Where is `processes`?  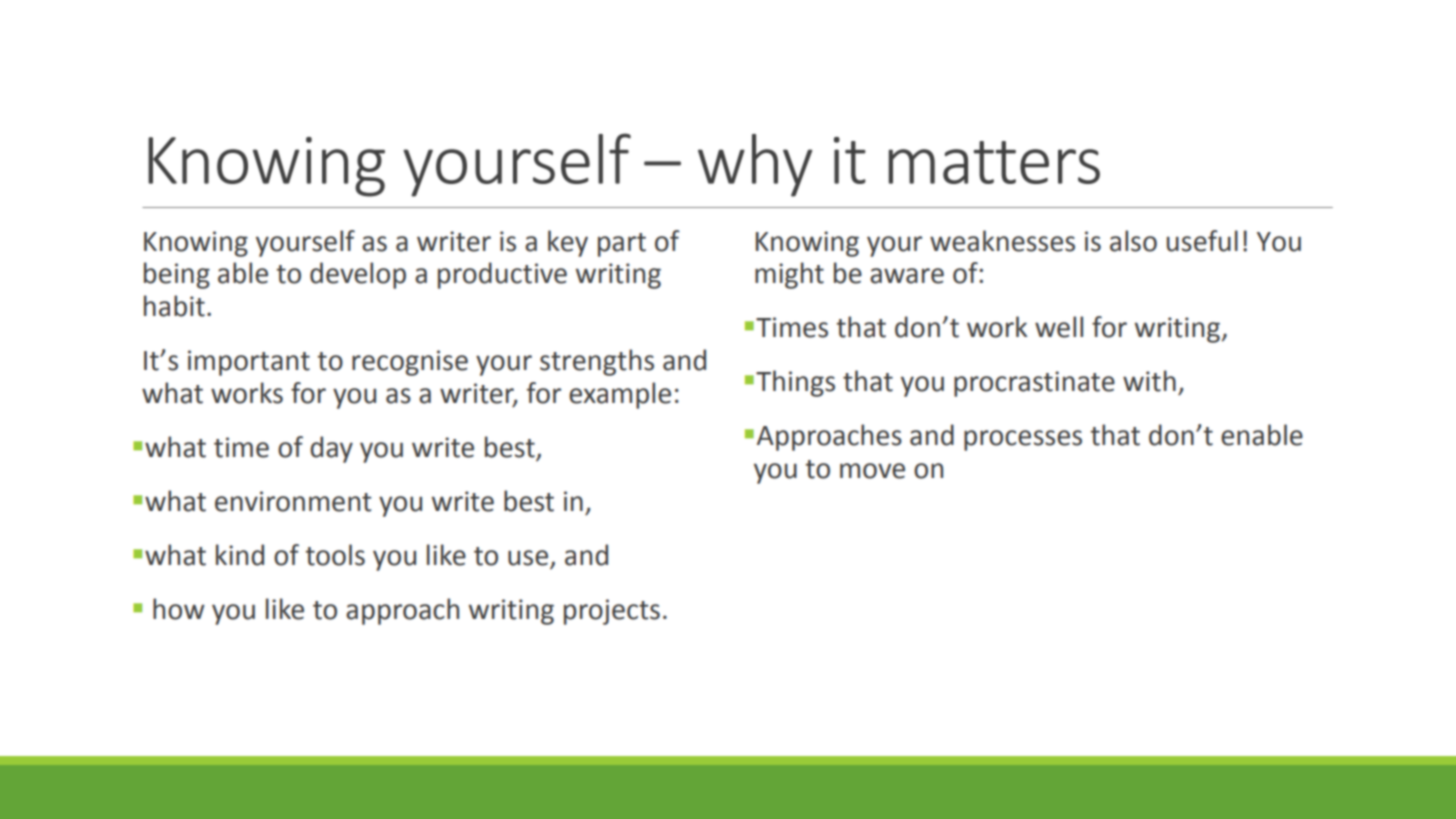
processes is located at coordinates (1023, 440).
